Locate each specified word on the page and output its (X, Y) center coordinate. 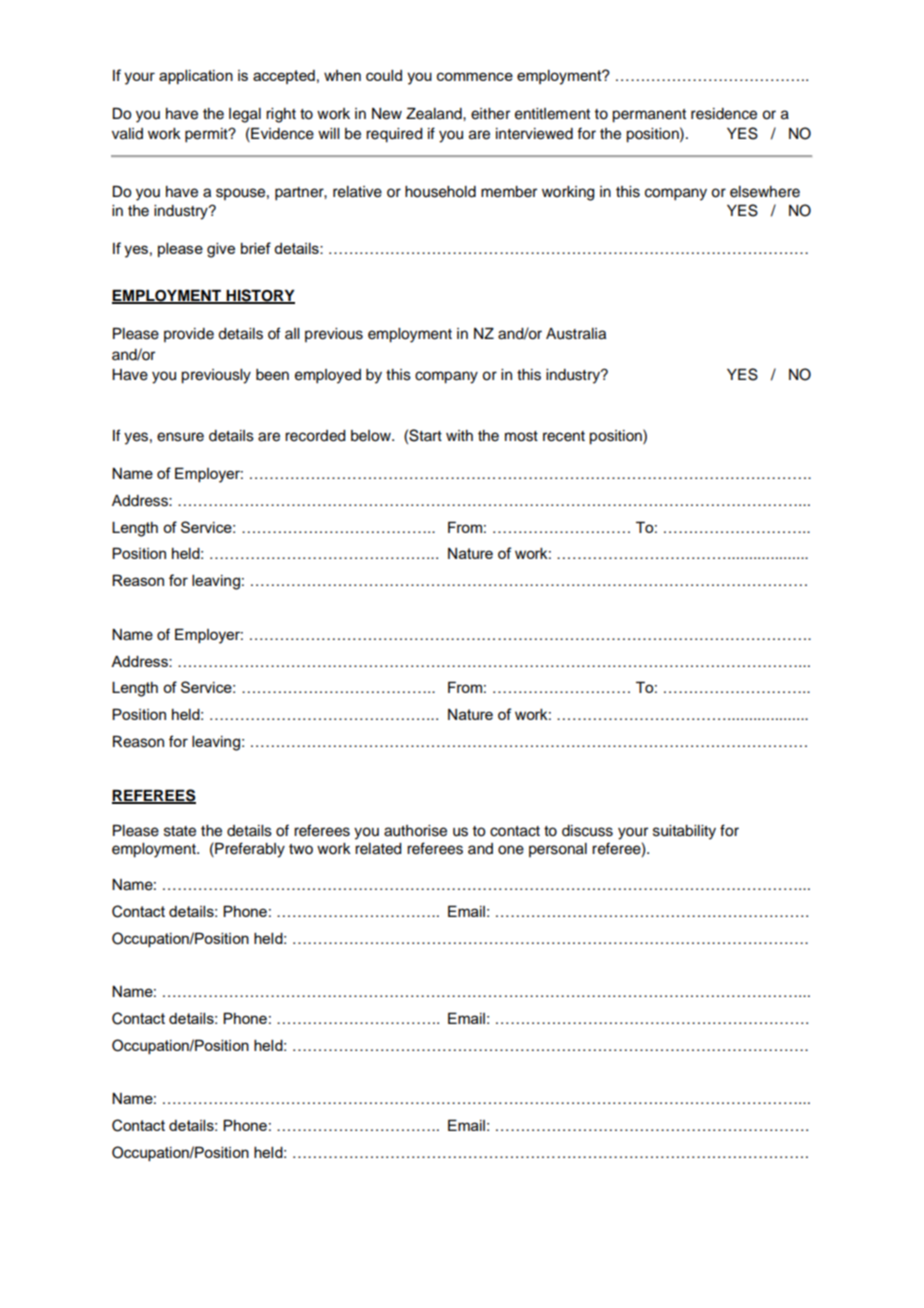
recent (564, 436)
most (521, 436)
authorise (415, 831)
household (440, 192)
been (272, 375)
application (196, 77)
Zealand (435, 114)
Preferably (249, 850)
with (459, 435)
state (180, 831)
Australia (576, 334)
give (221, 250)
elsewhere (765, 192)
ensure (180, 437)
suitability (684, 832)
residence (724, 114)
